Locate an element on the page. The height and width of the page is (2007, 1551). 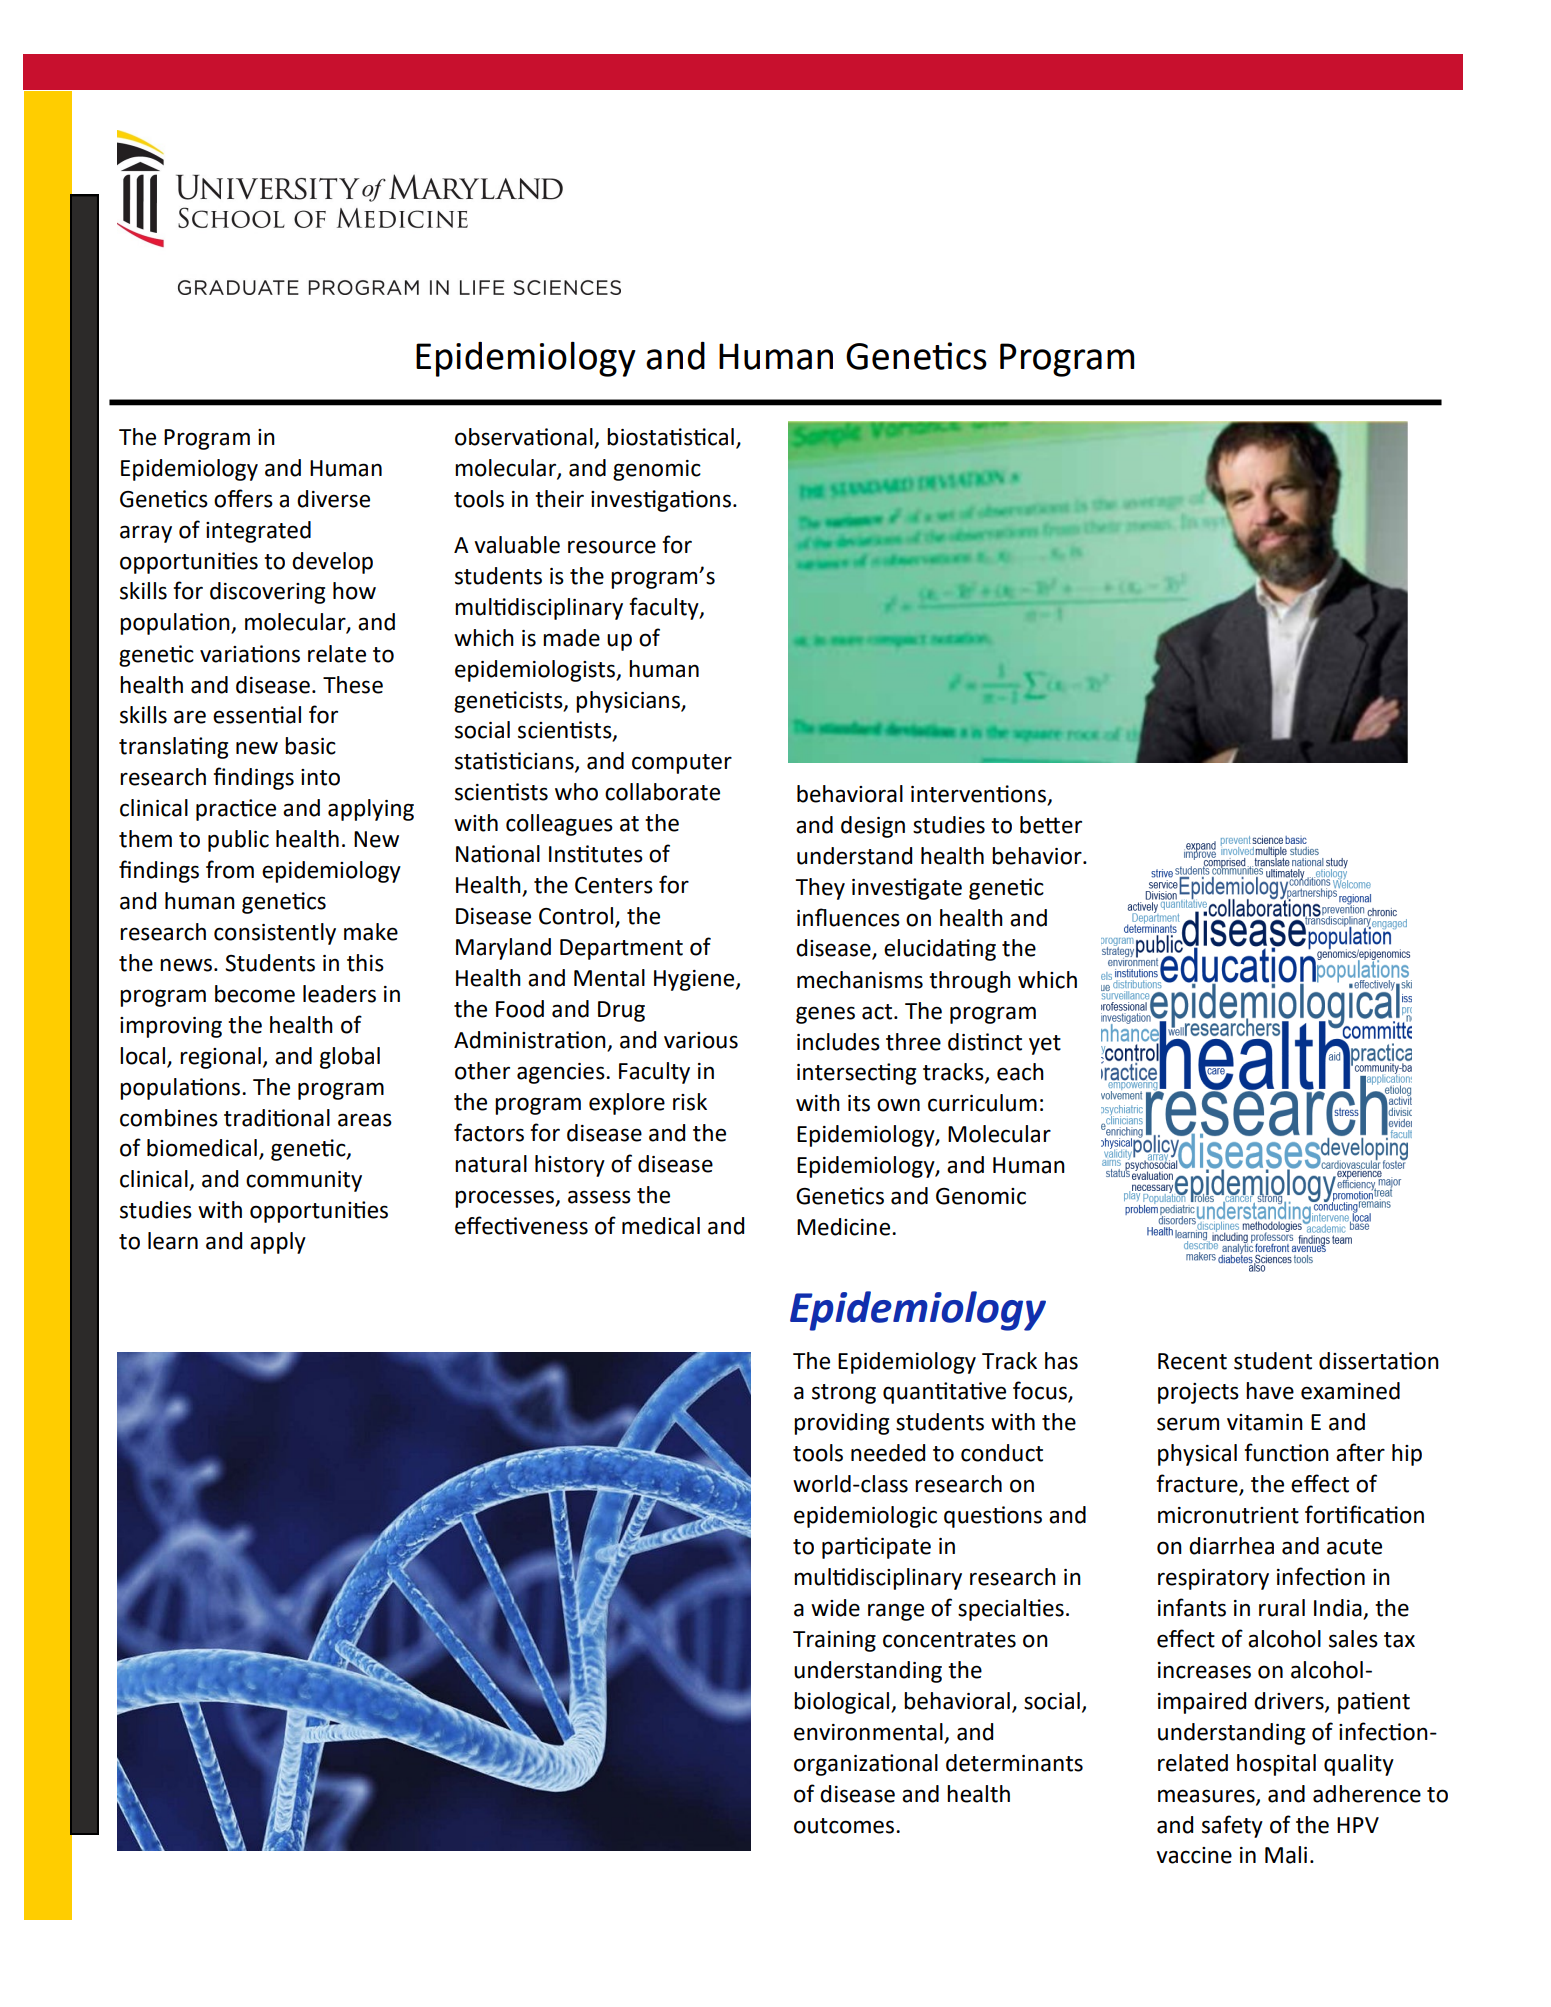
diverse is located at coordinates (333, 499).
